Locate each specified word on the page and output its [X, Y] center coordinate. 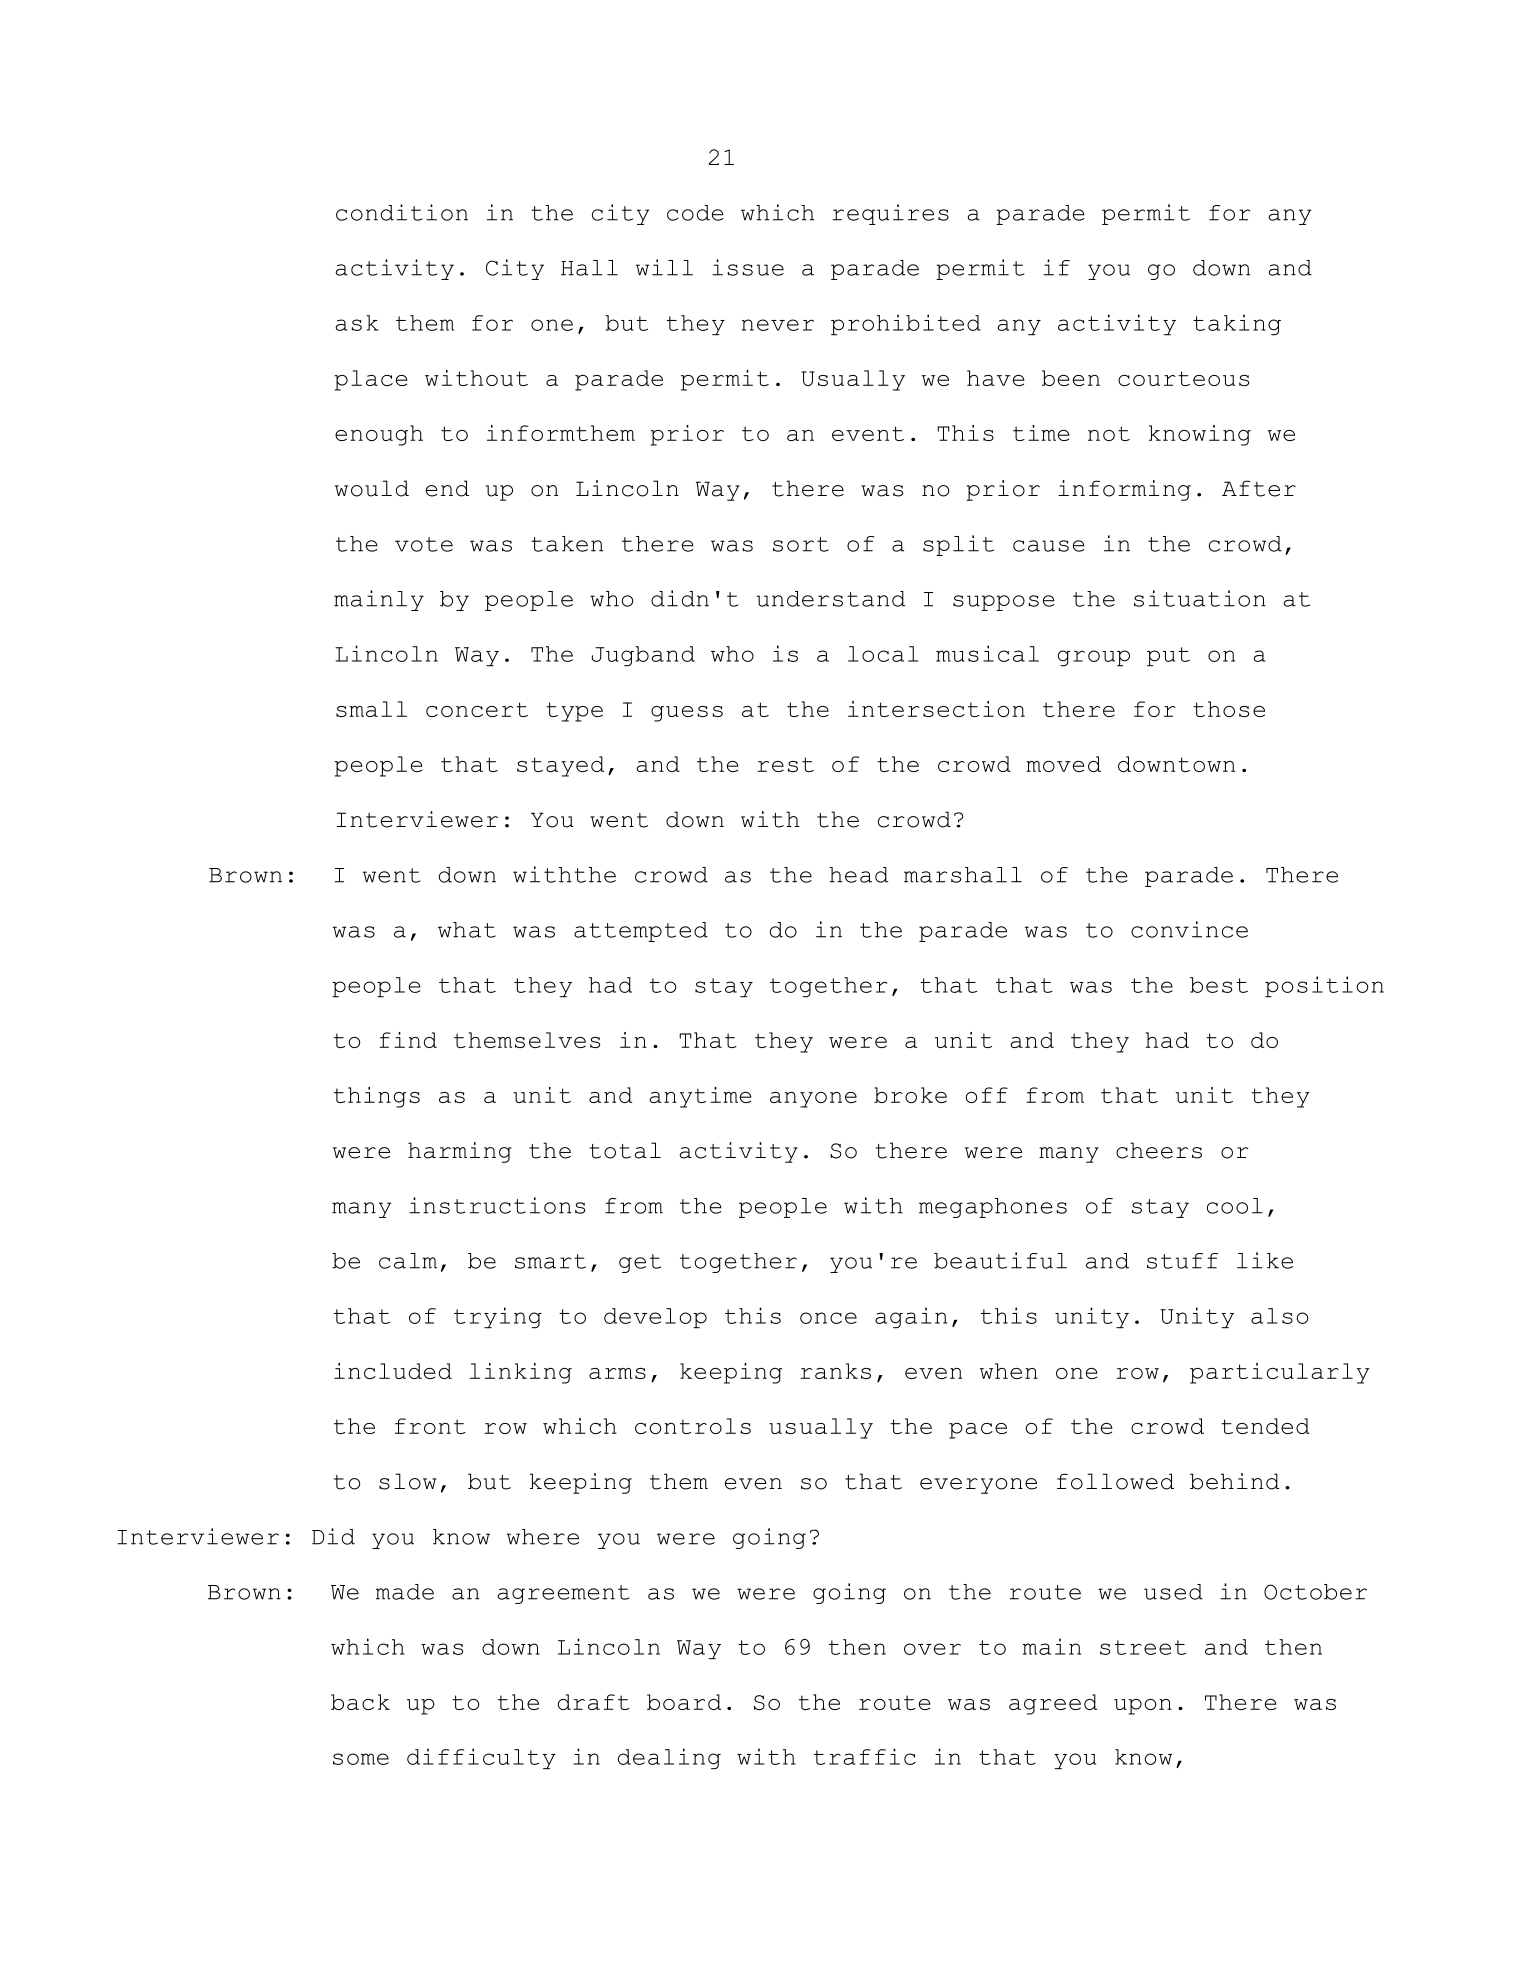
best [1219, 985]
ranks [835, 1371]
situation [1200, 598]
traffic [865, 1756]
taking [1237, 325]
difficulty [481, 1759]
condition [402, 212]
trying [498, 1318]
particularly [1279, 1373]
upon [1143, 1707]
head [858, 875]
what [467, 930]
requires [890, 214]
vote [424, 544]
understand [830, 599]
